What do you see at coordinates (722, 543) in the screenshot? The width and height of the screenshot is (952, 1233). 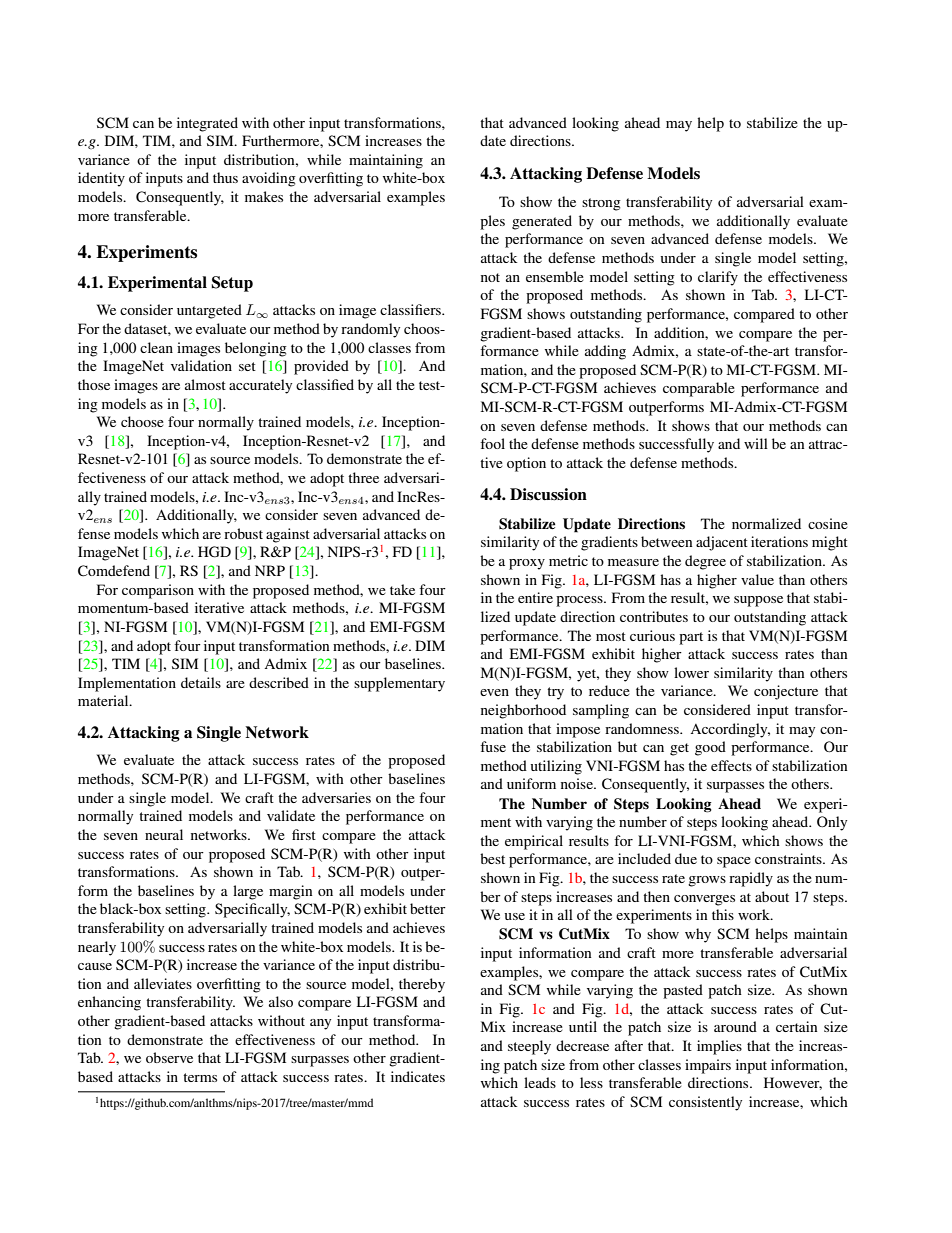 I see `adjacent` at bounding box center [722, 543].
